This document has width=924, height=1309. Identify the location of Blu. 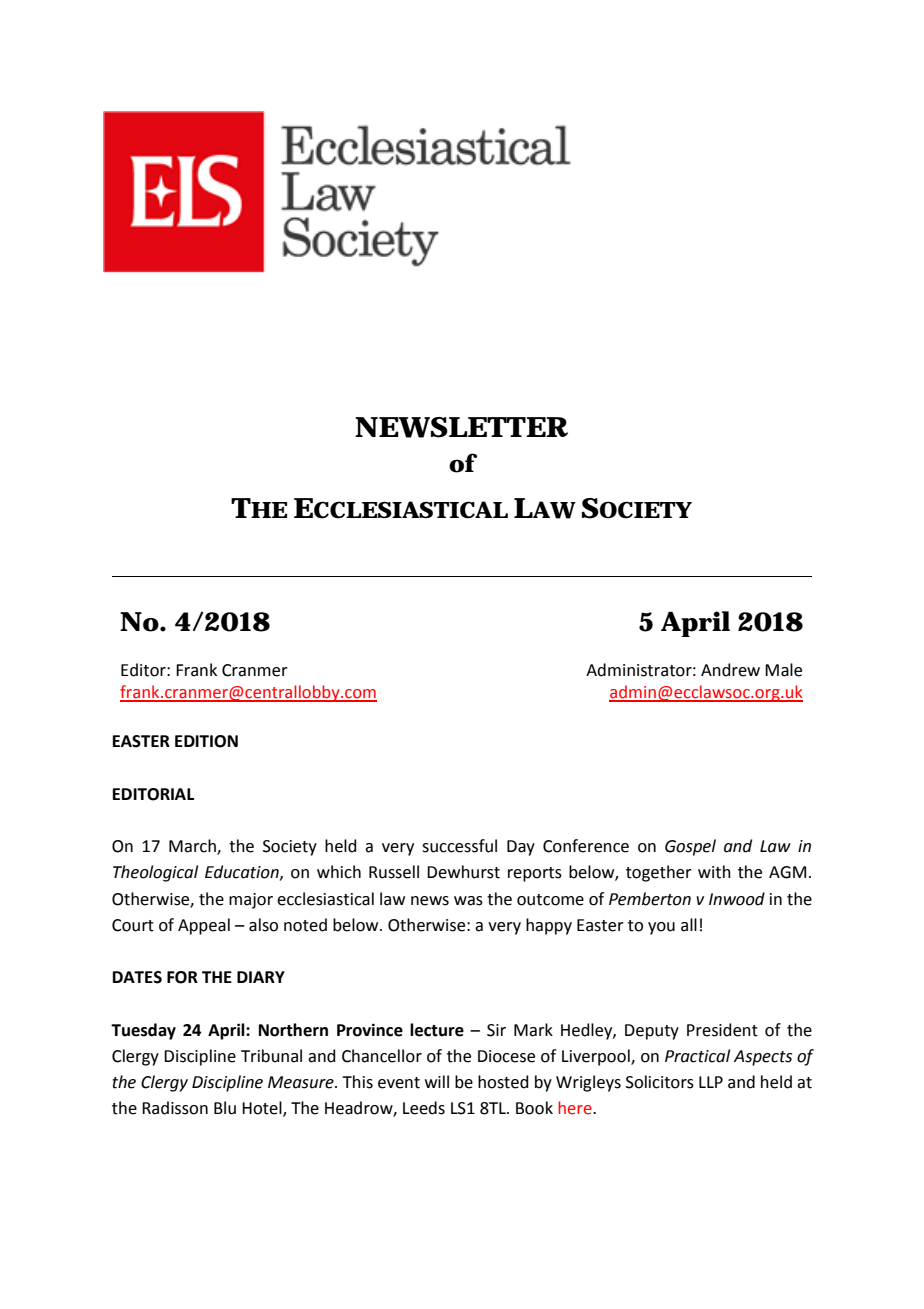
(225, 1108).
